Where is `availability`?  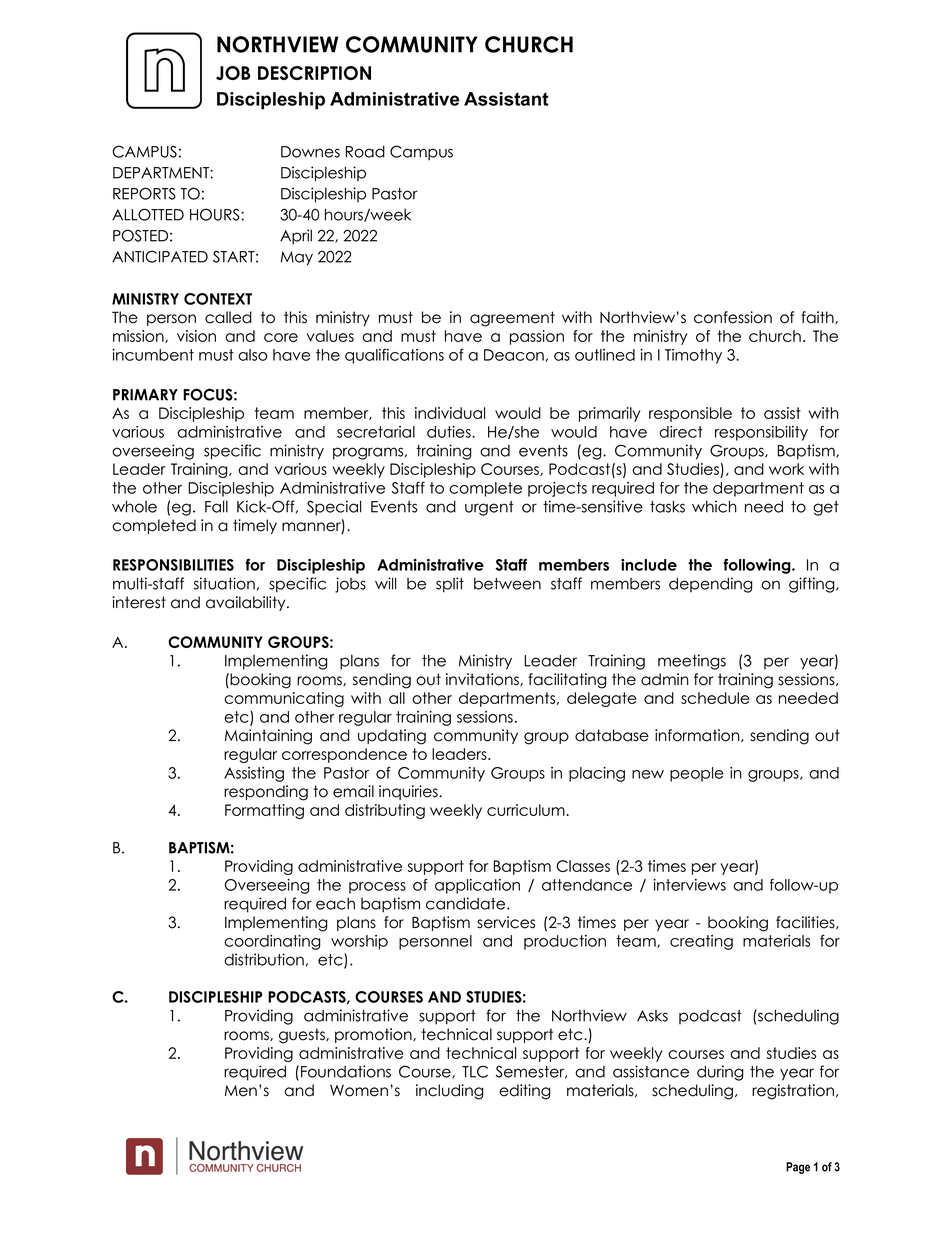 availability is located at coordinates (247, 603).
